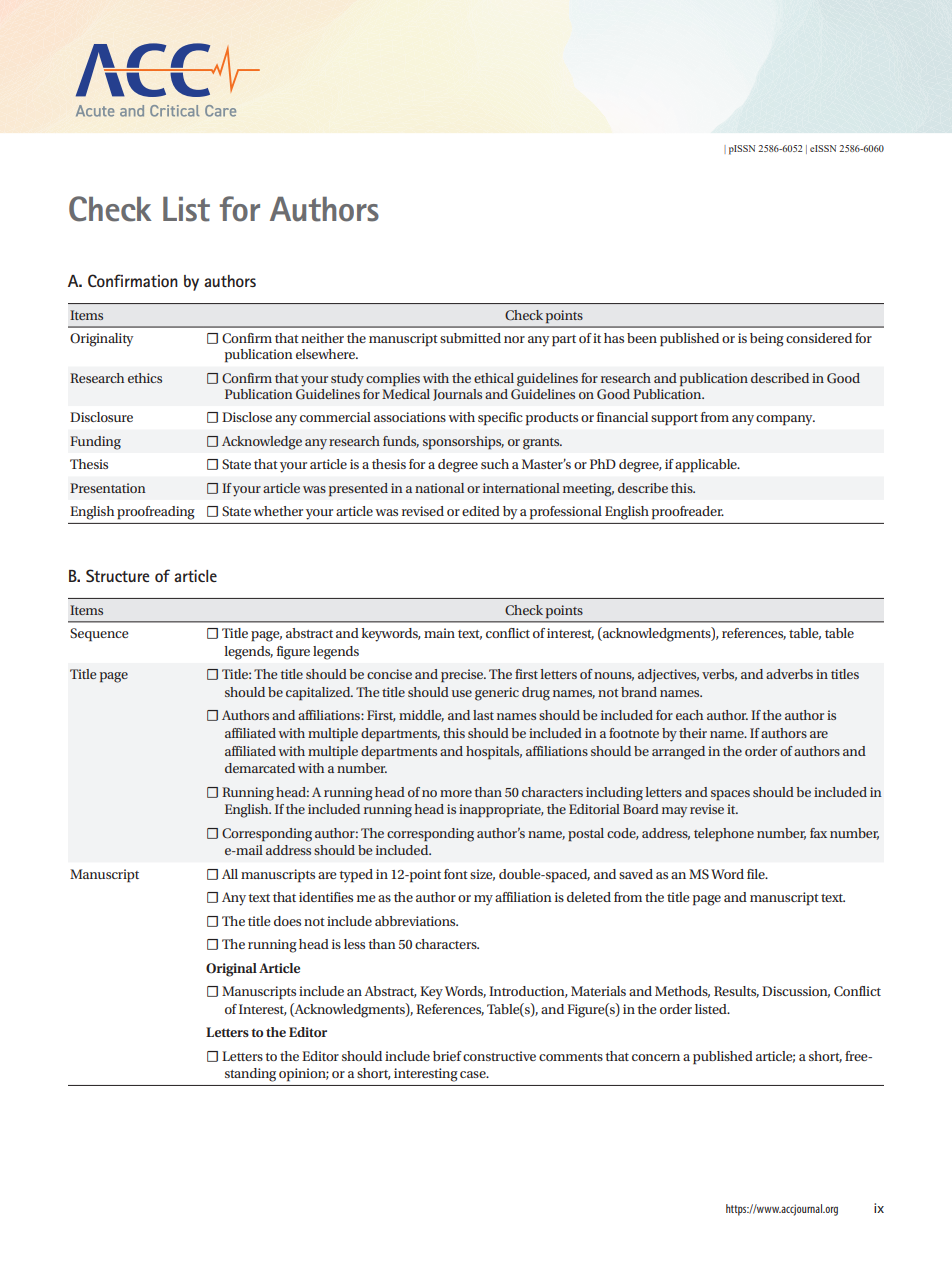 Image resolution: width=952 pixels, height=1270 pixels. I want to click on edited, so click(481, 511).
